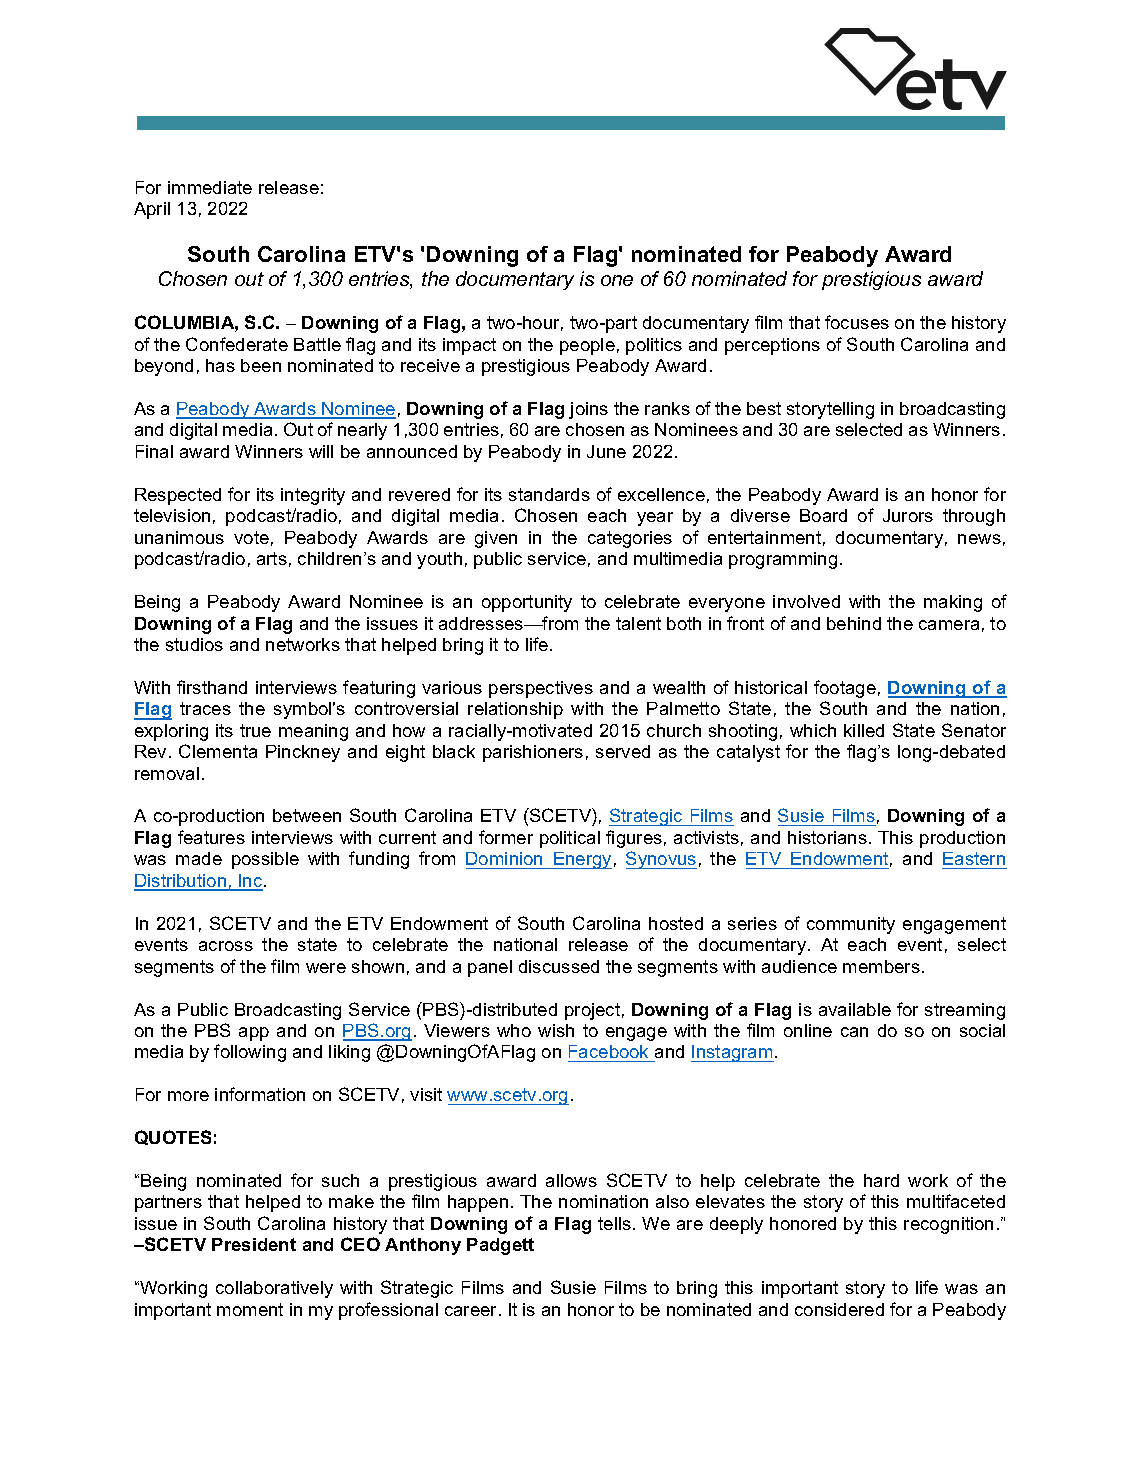 The height and width of the image is (1477, 1141). Describe the element at coordinates (857, 322) in the image. I see `focuses` at that location.
